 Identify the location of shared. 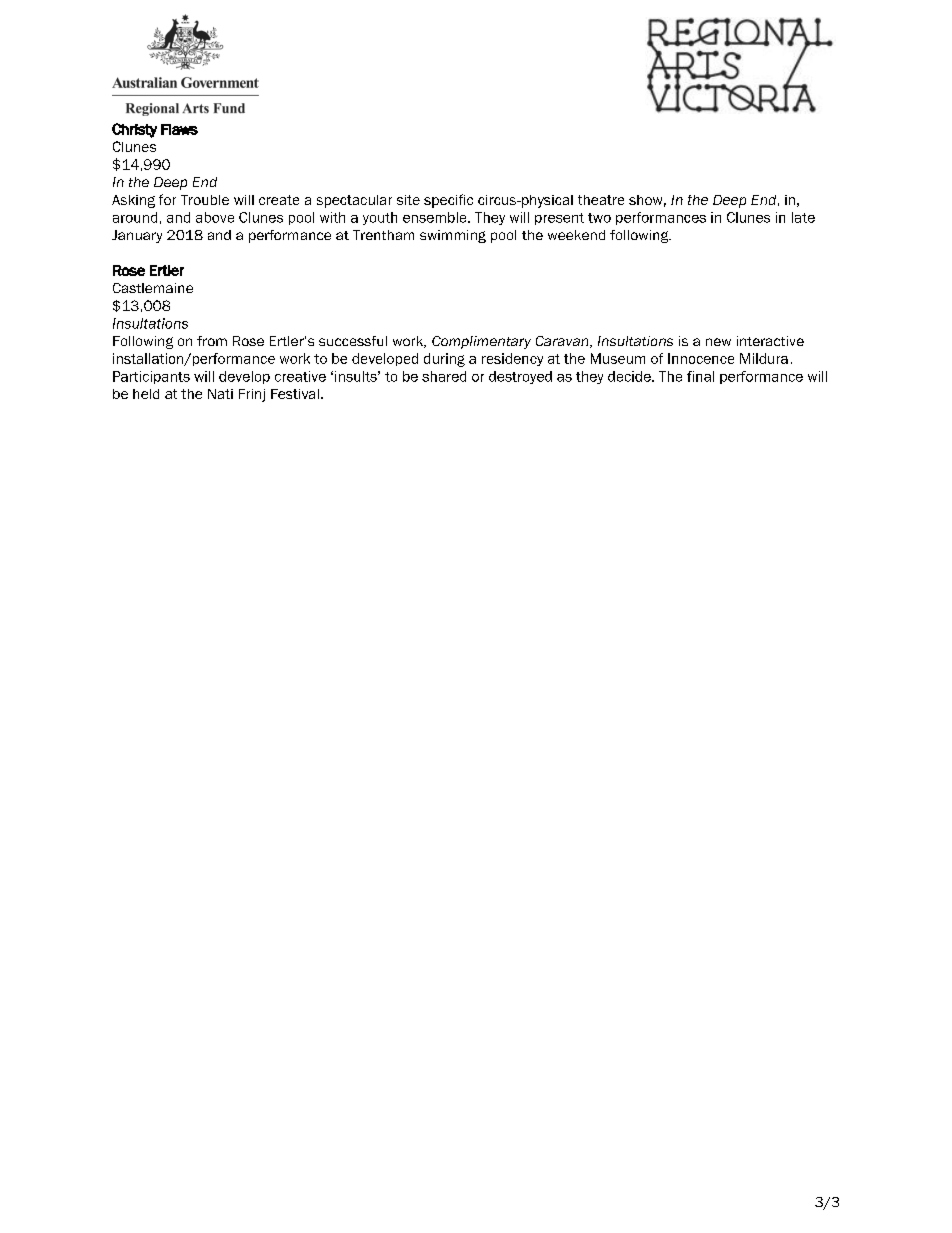
(444, 376).
